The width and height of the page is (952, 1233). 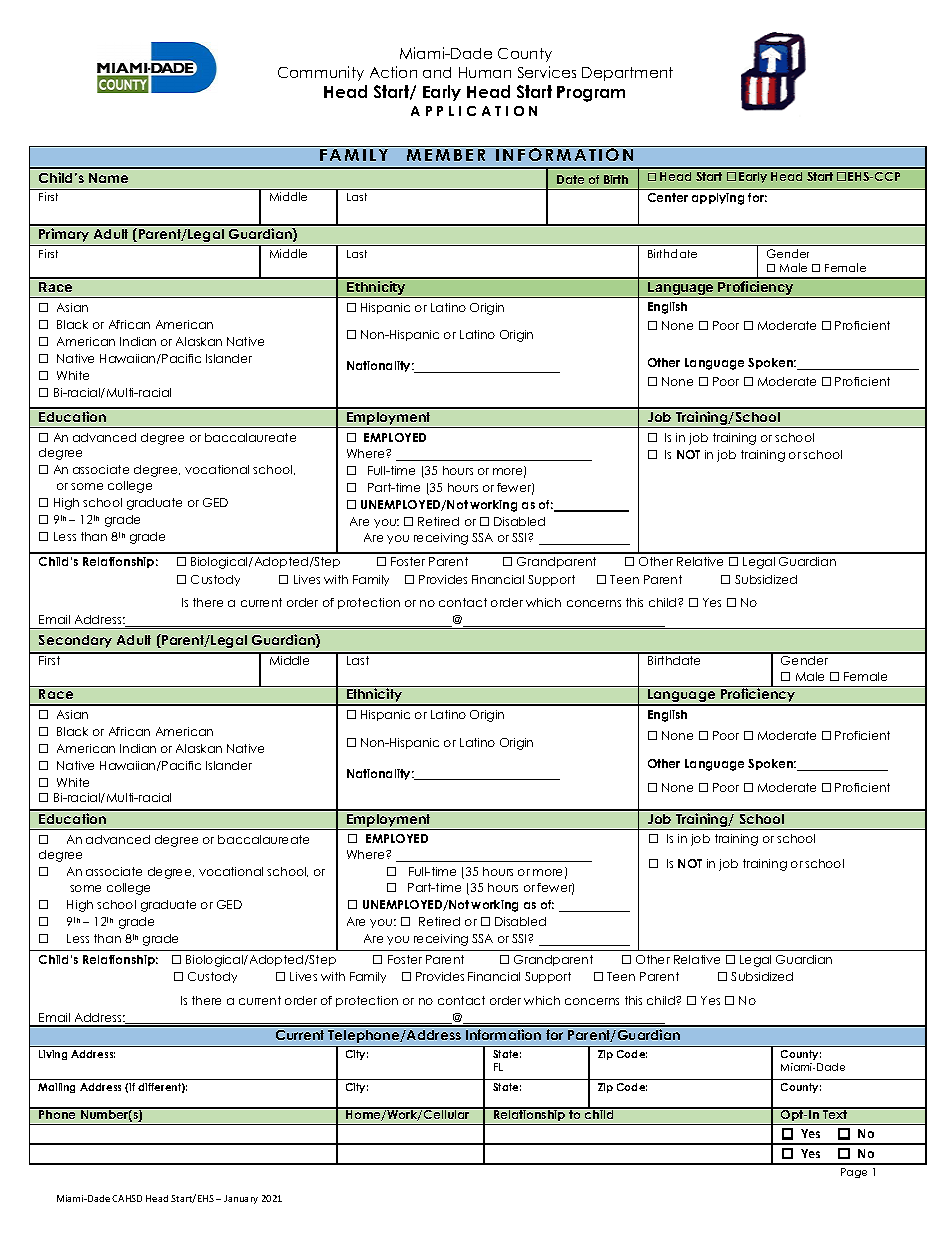 I want to click on Human, so click(x=485, y=72).
